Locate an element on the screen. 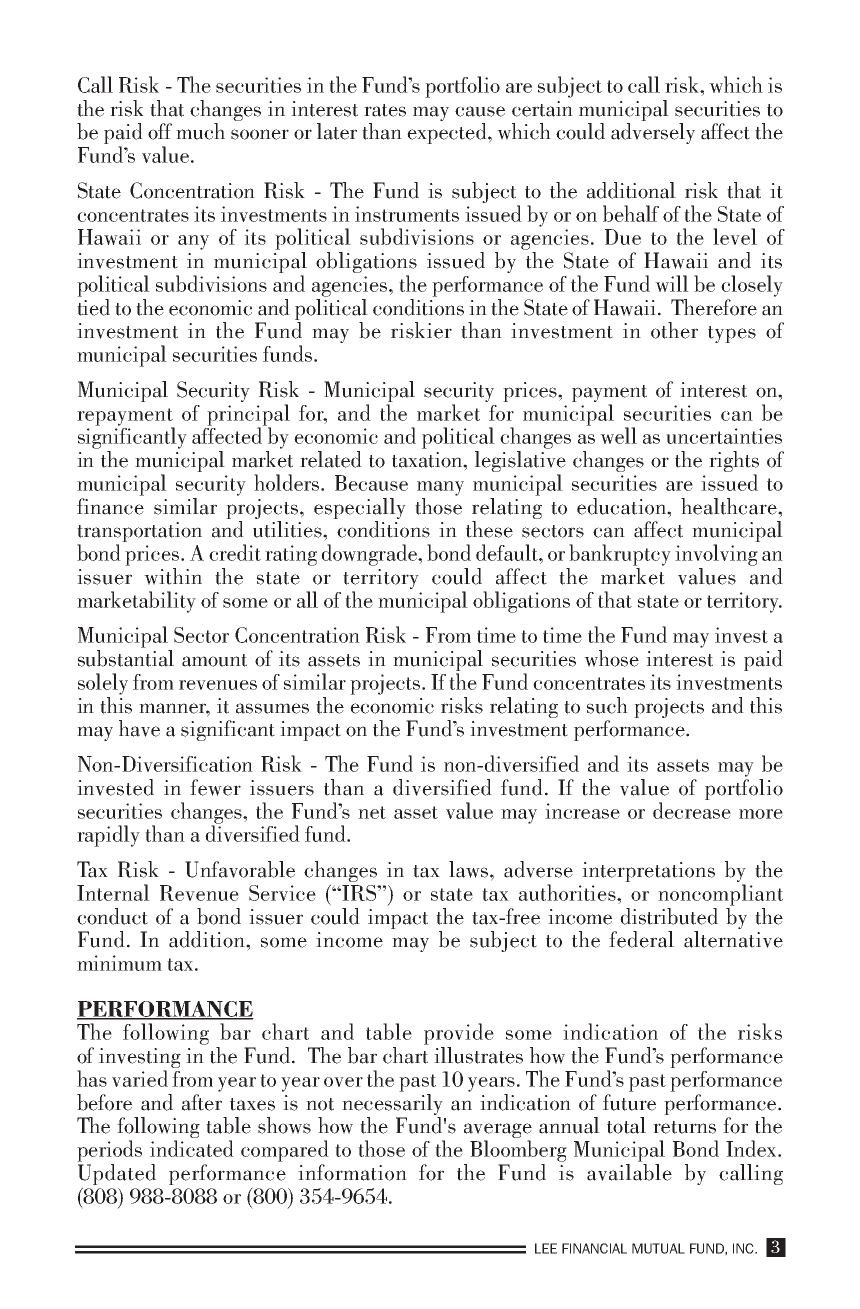 This screenshot has width=860, height=1309. such is located at coordinates (607, 705).
